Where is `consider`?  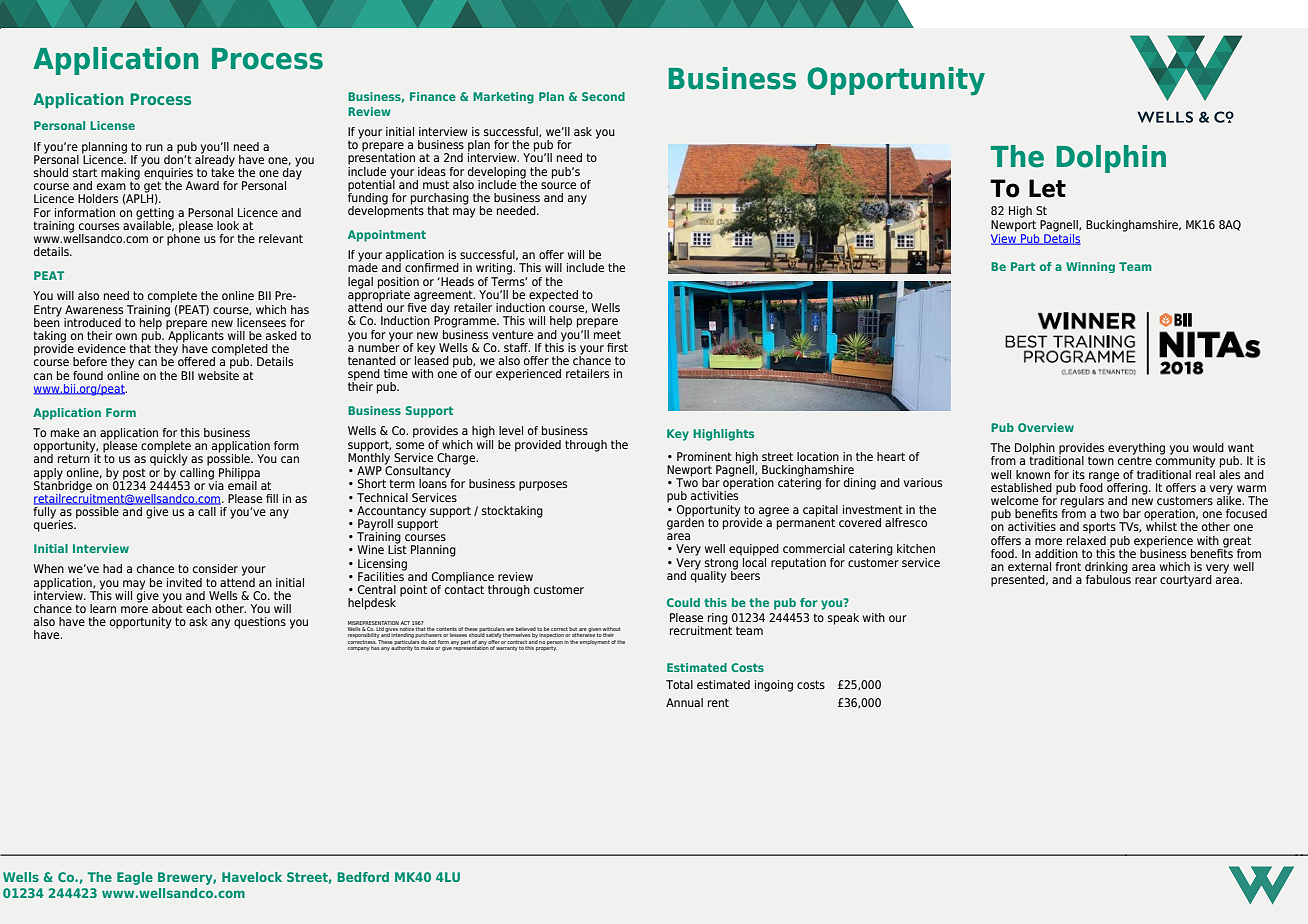 consider is located at coordinates (215, 568).
